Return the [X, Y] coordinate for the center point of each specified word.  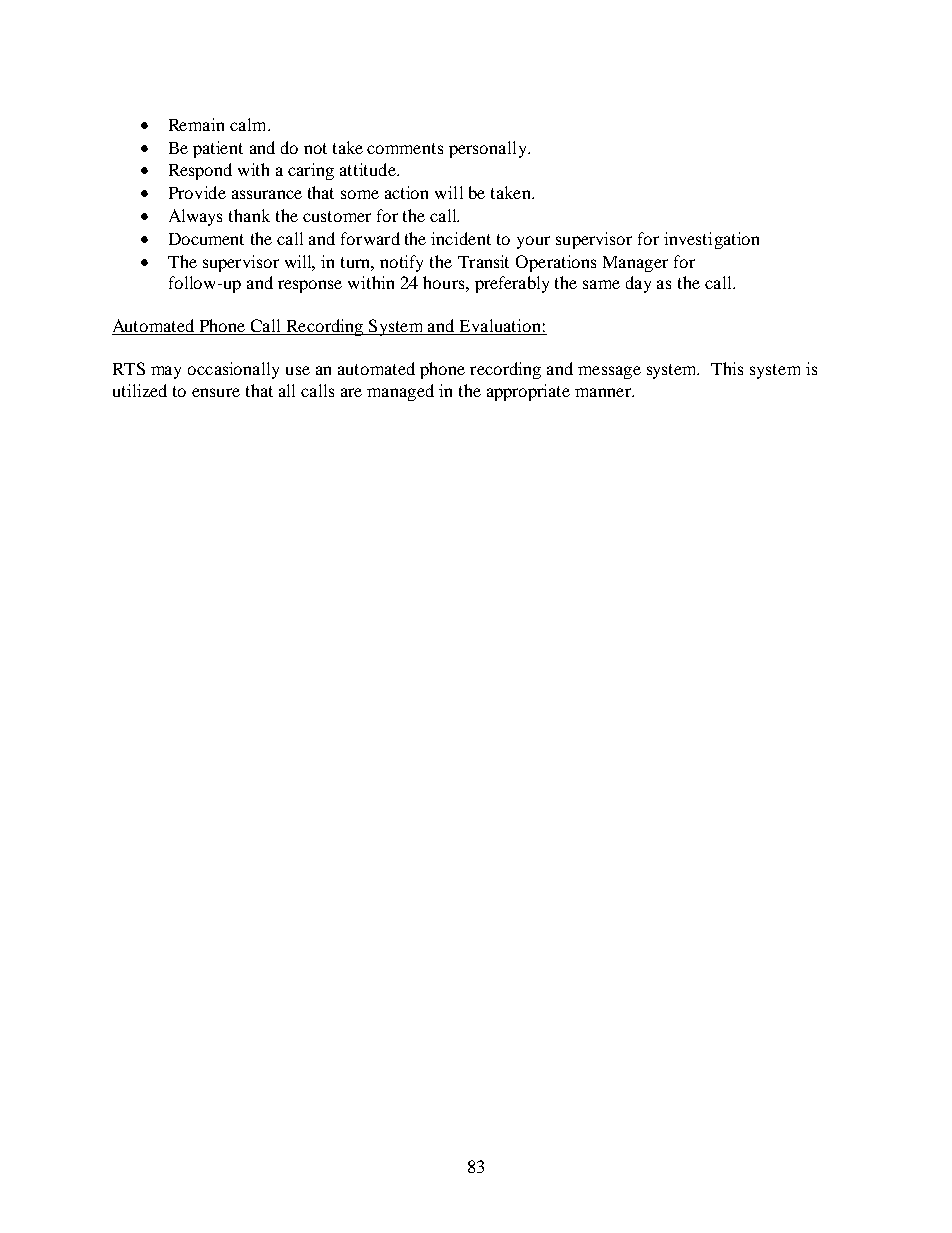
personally [489, 149]
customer [337, 216]
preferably [512, 284]
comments [405, 148]
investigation [711, 240]
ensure [216, 392]
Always [195, 217]
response [310, 286]
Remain [196, 124]
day [638, 284]
